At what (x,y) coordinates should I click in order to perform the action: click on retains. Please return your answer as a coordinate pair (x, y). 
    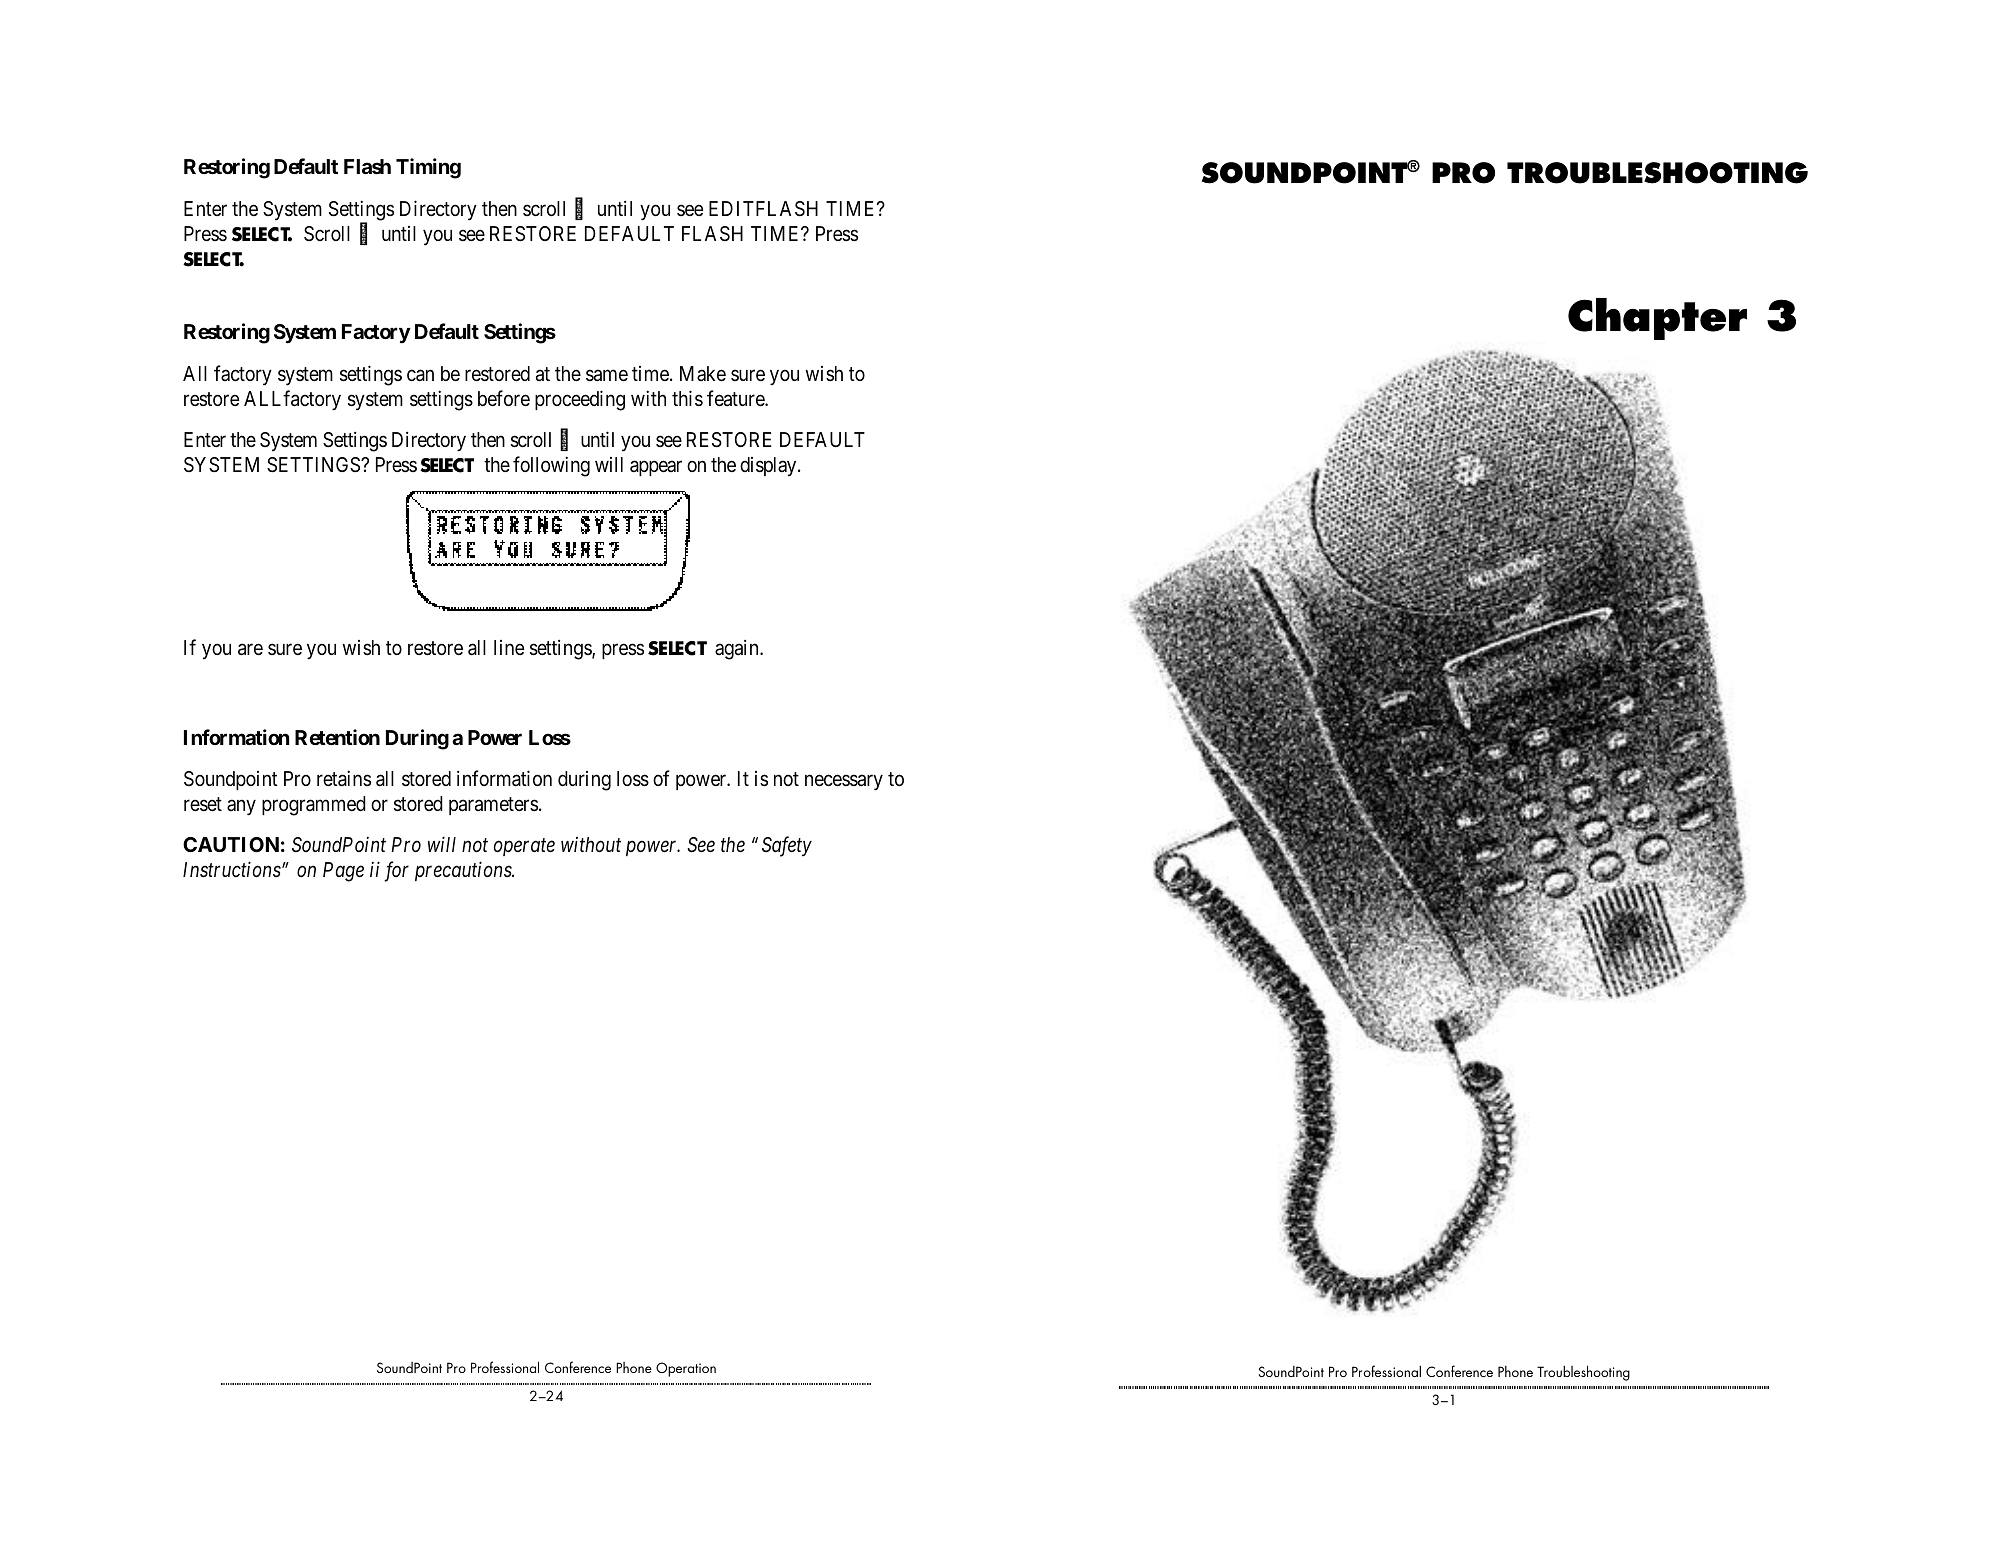
    Looking at the image, I should click on (344, 778).
